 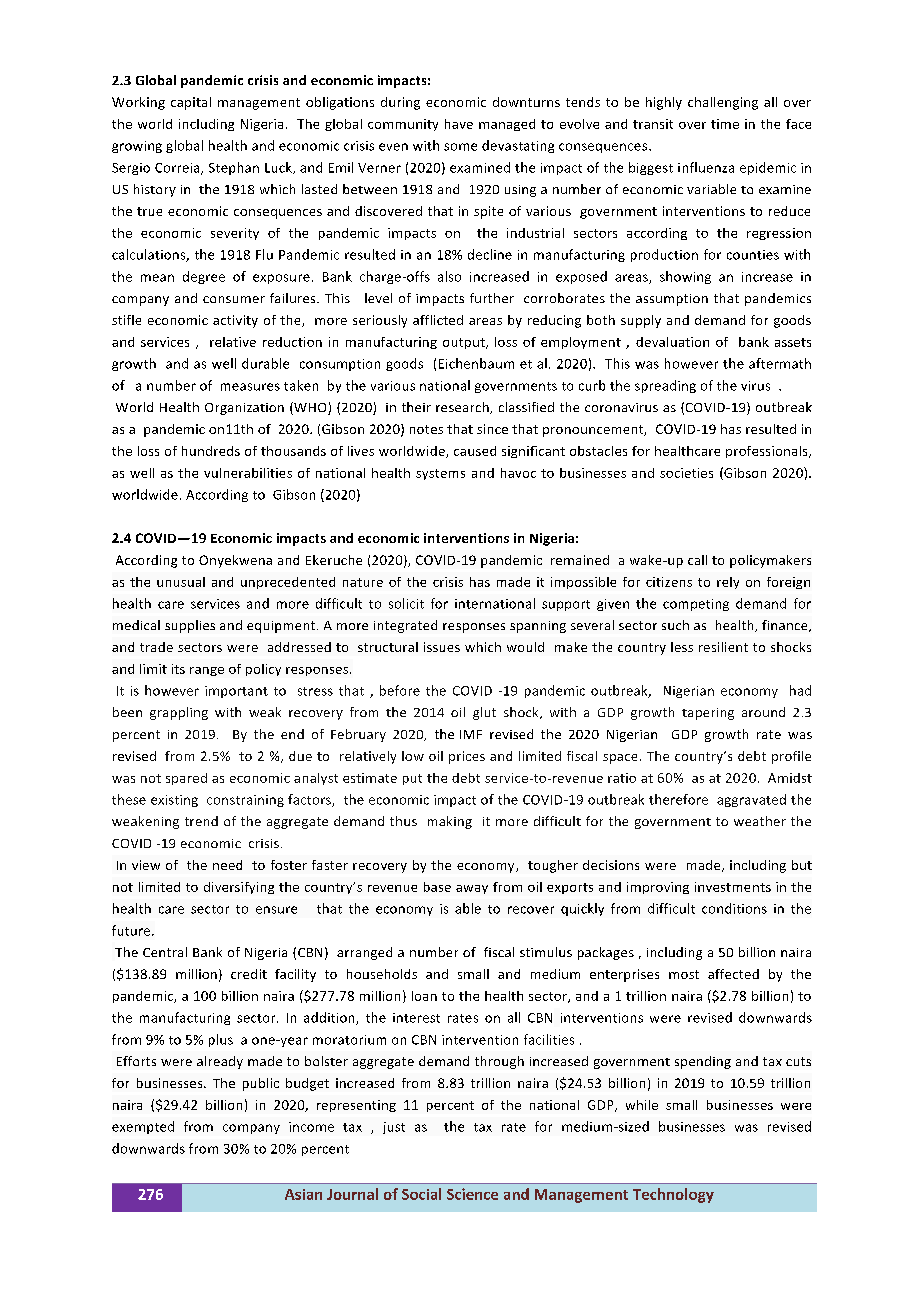 What do you see at coordinates (191, 103) in the image?
I see `capital` at bounding box center [191, 103].
